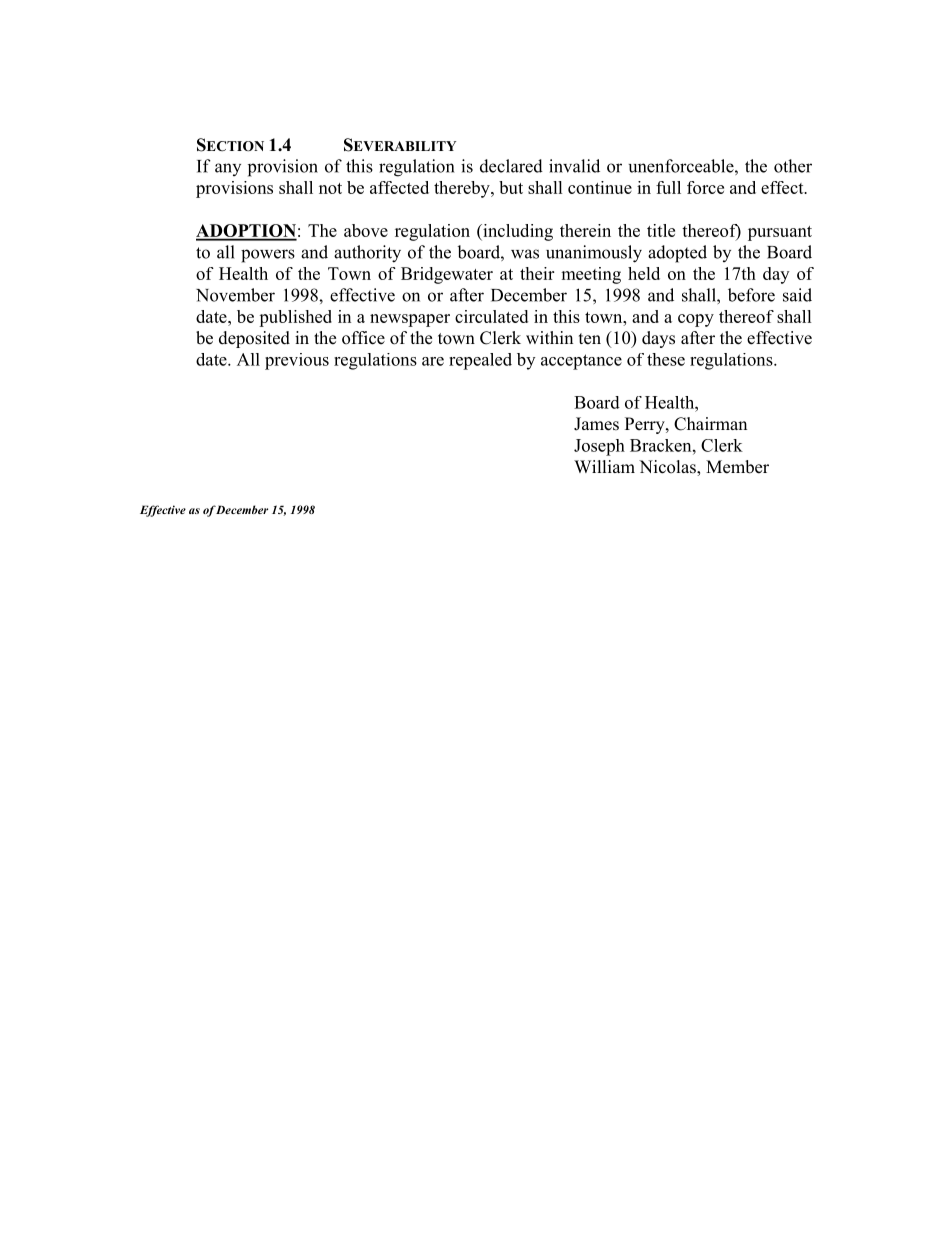 The width and height of the screenshot is (952, 1233). I want to click on not, so click(330, 188).
